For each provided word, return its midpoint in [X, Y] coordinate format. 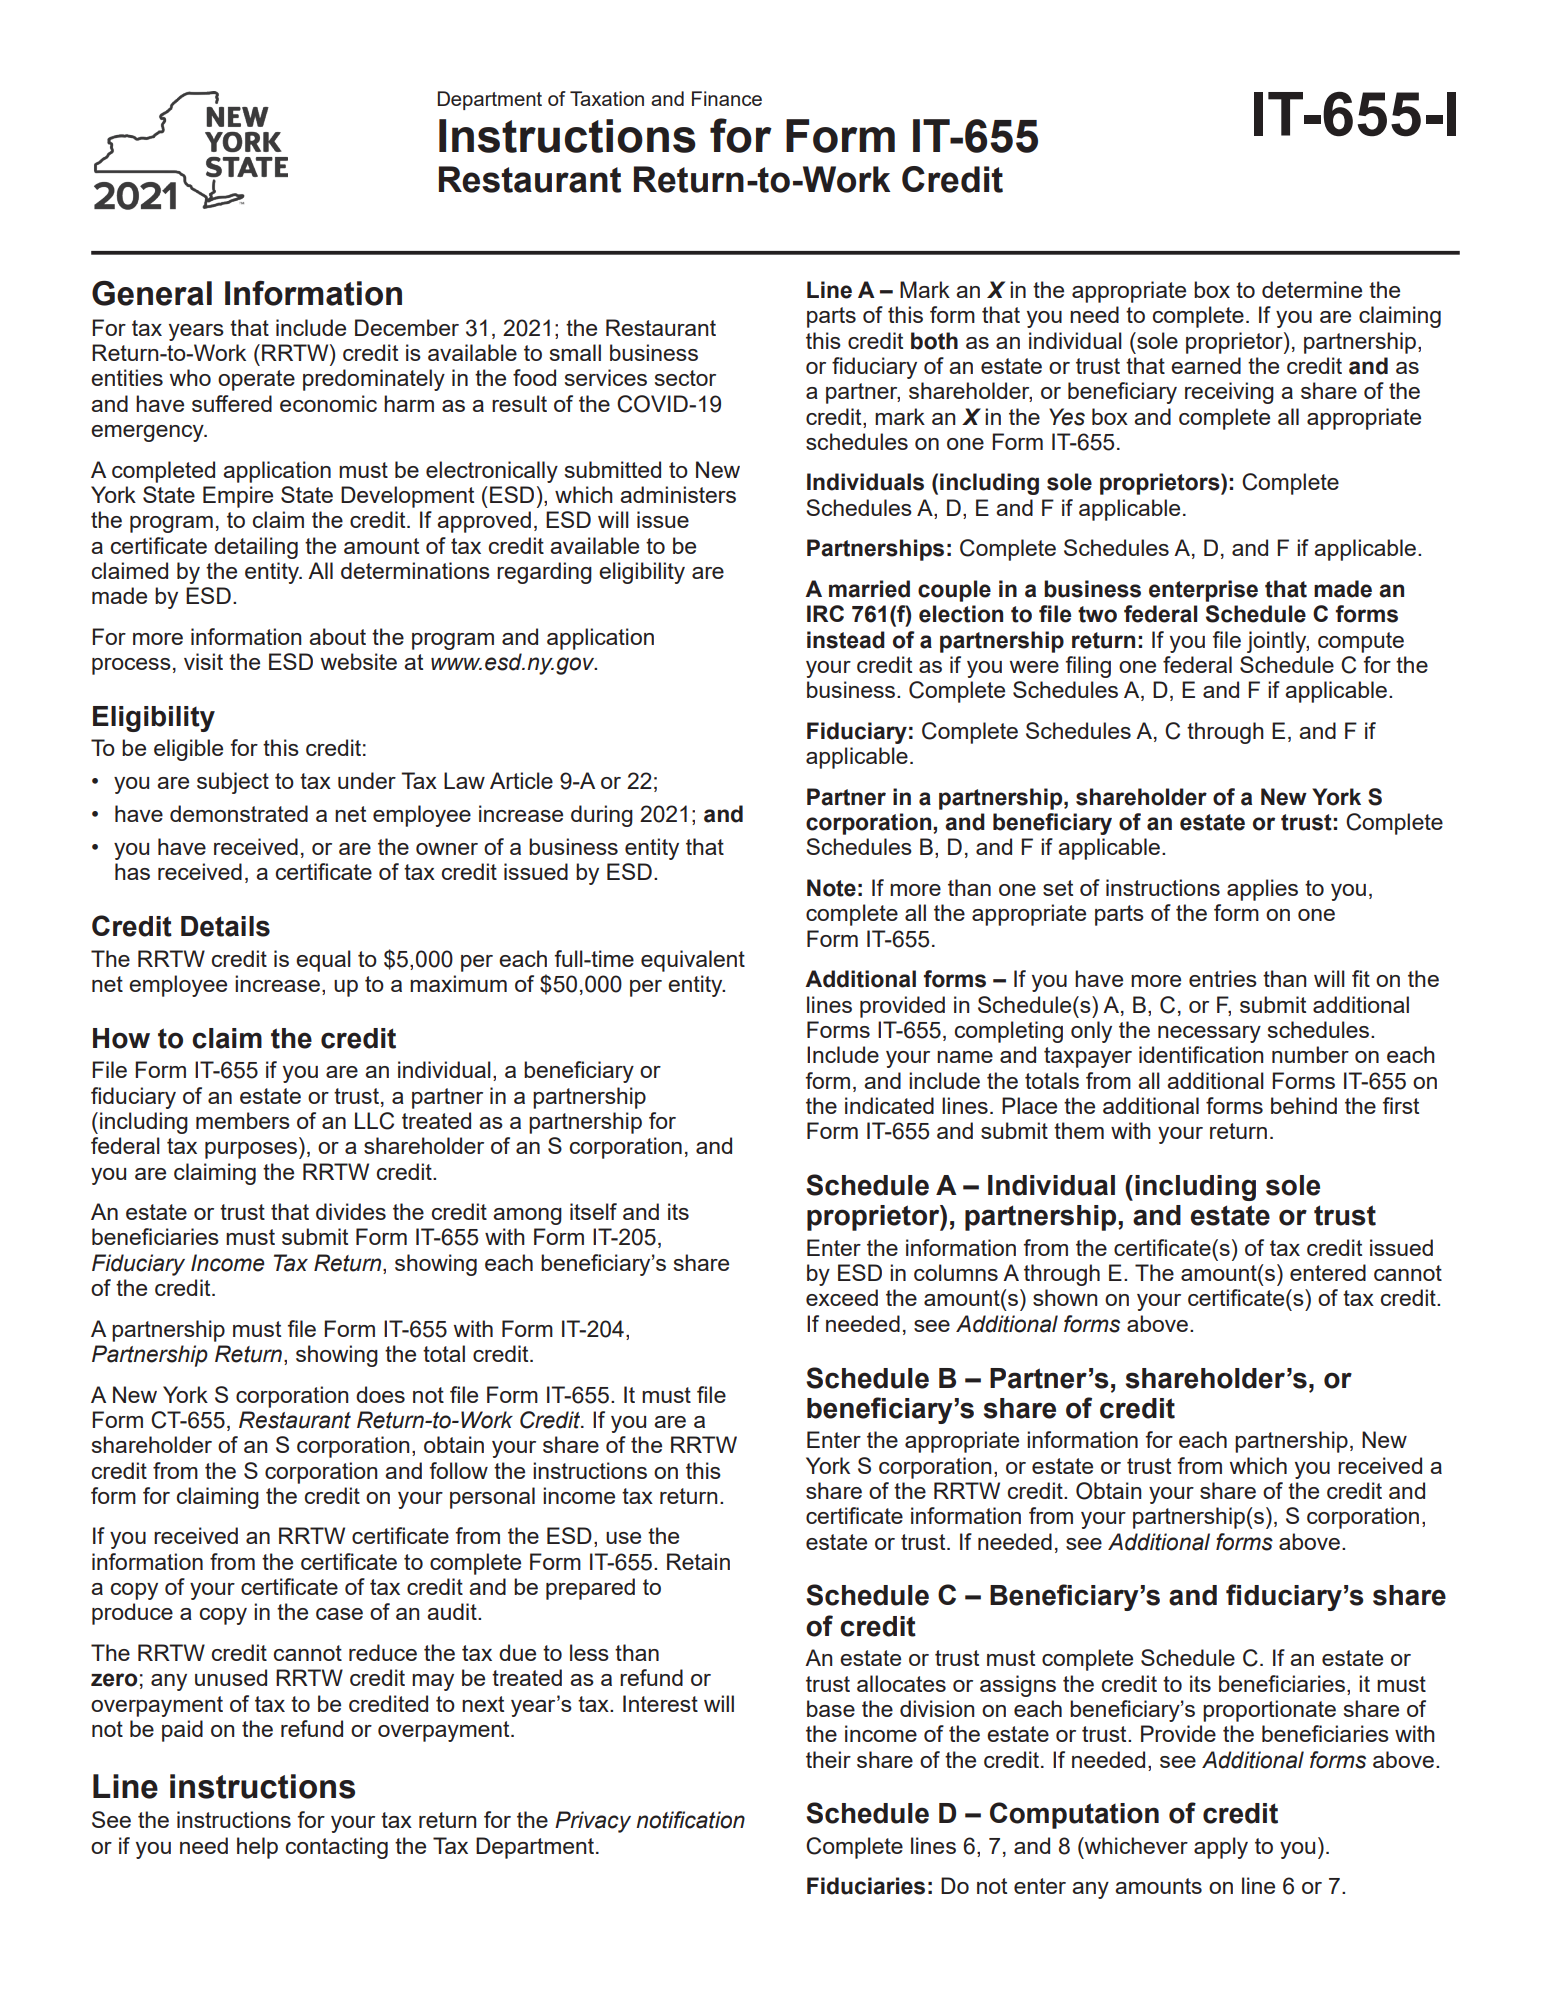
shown [1065, 1297]
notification [690, 1820]
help [257, 1848]
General [152, 293]
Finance [727, 98]
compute [1361, 642]
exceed [842, 1297]
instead [846, 640]
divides [351, 1211]
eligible [188, 750]
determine [1312, 289]
